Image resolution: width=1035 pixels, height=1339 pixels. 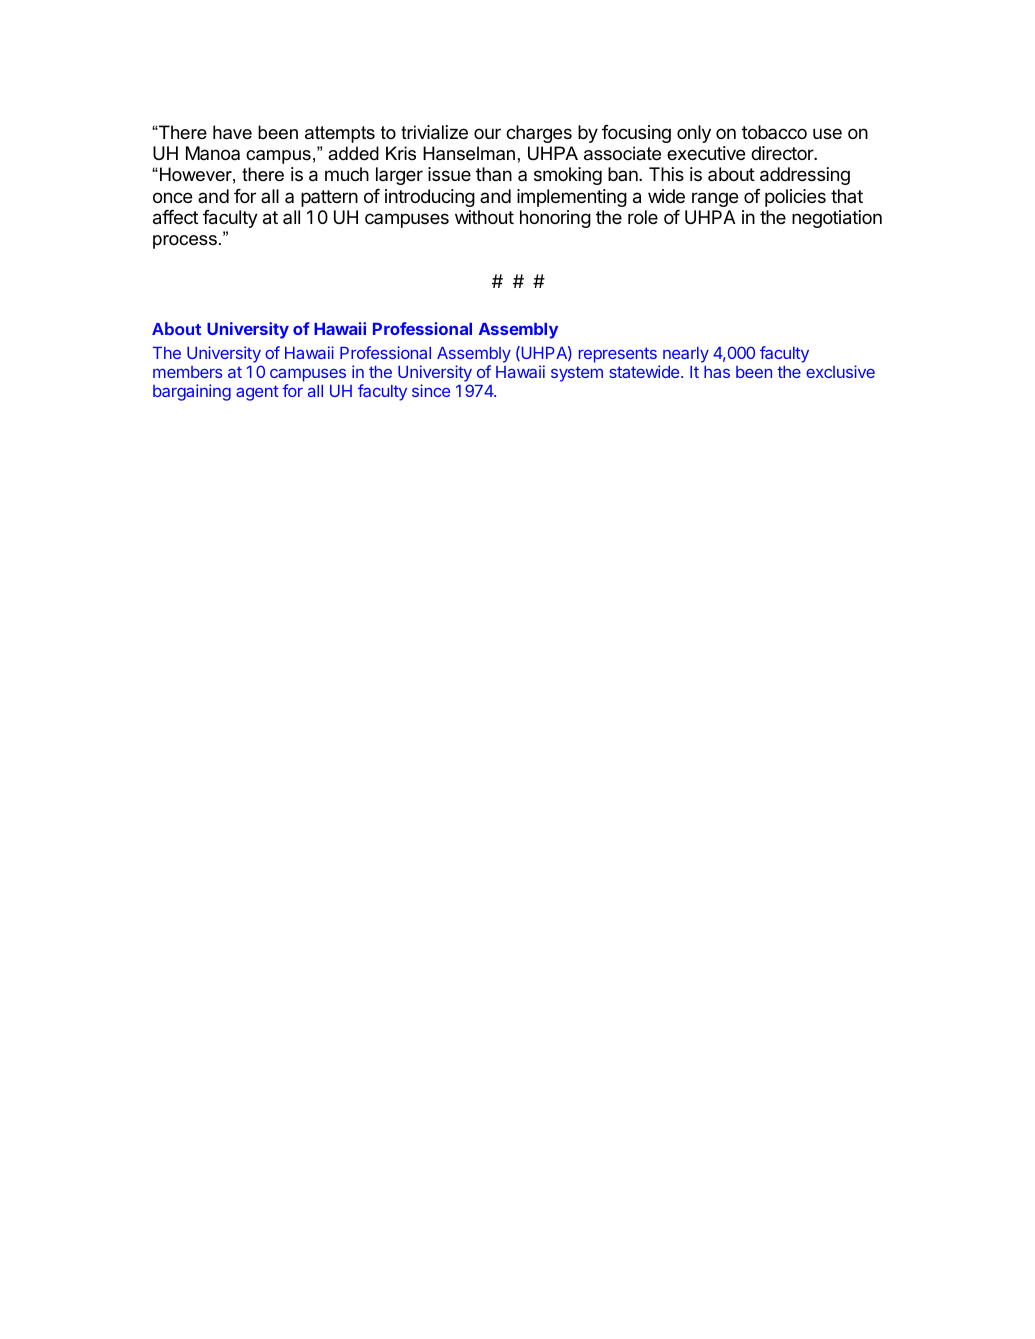 What do you see at coordinates (774, 132) in the screenshot?
I see `tobacco` at bounding box center [774, 132].
